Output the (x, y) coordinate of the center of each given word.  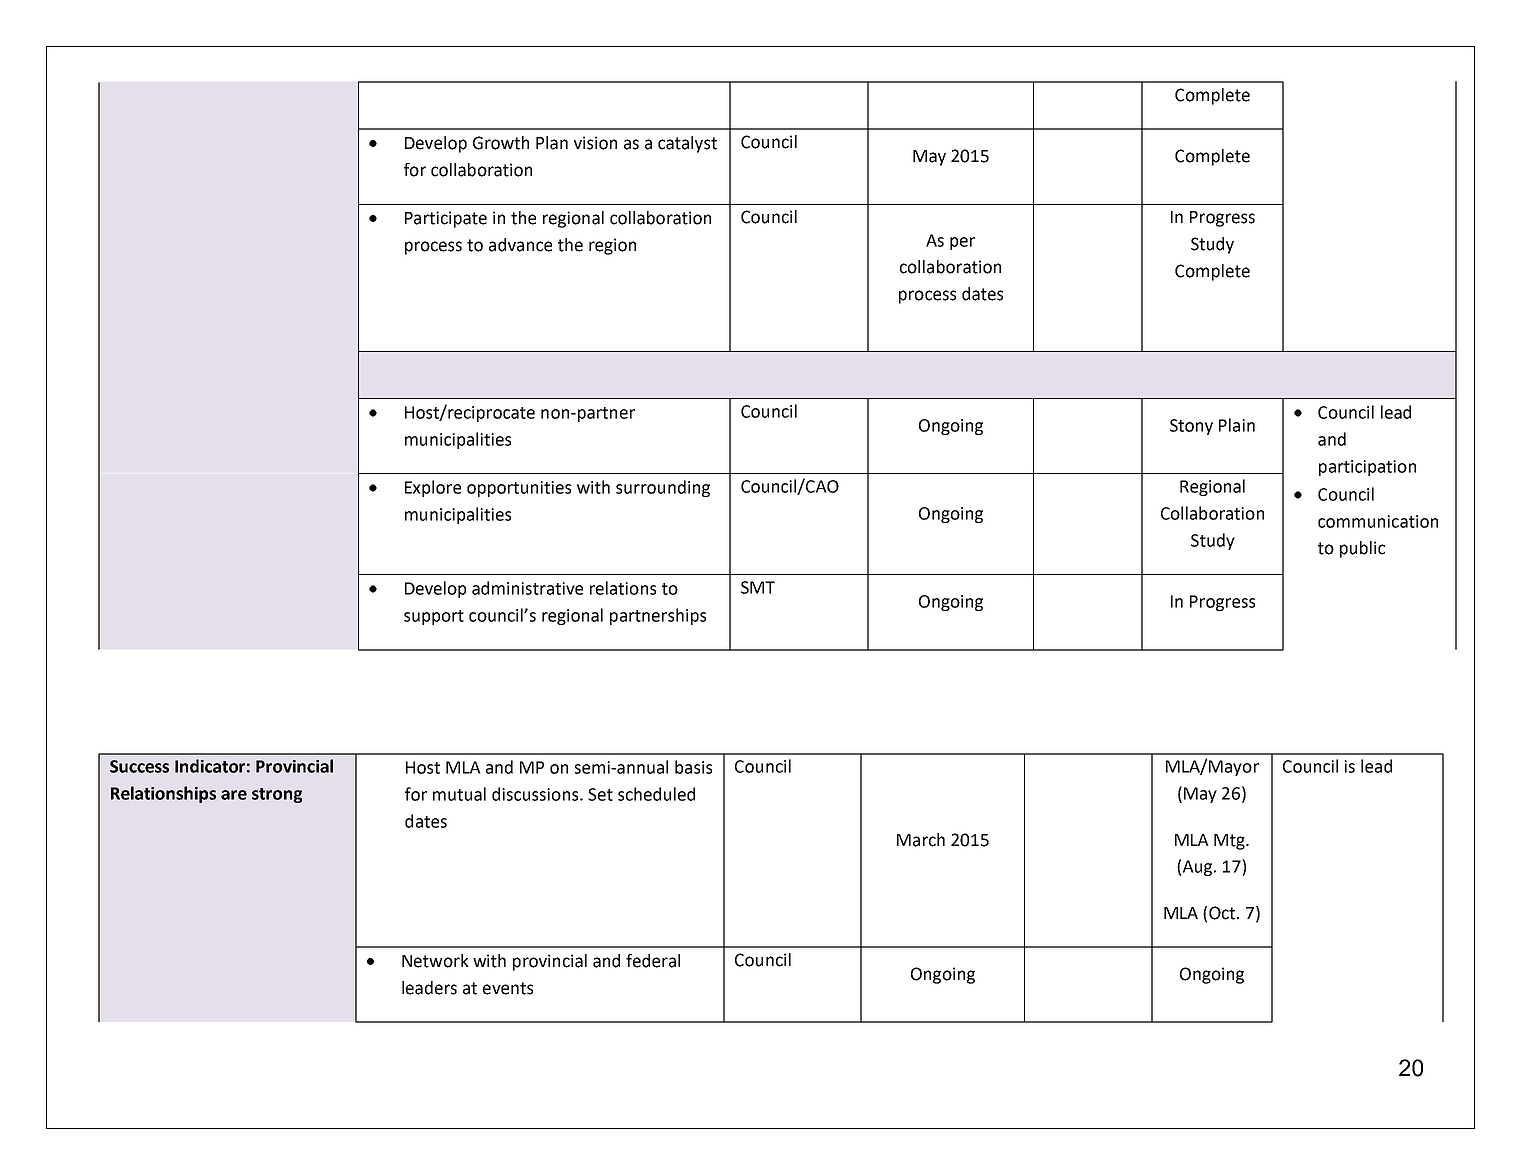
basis (693, 767)
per (962, 243)
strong (277, 795)
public (1362, 549)
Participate (446, 219)
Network (435, 961)
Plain (1237, 425)
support (434, 617)
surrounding (663, 488)
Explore (433, 488)
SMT (758, 587)
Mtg (1230, 842)
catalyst (687, 144)
